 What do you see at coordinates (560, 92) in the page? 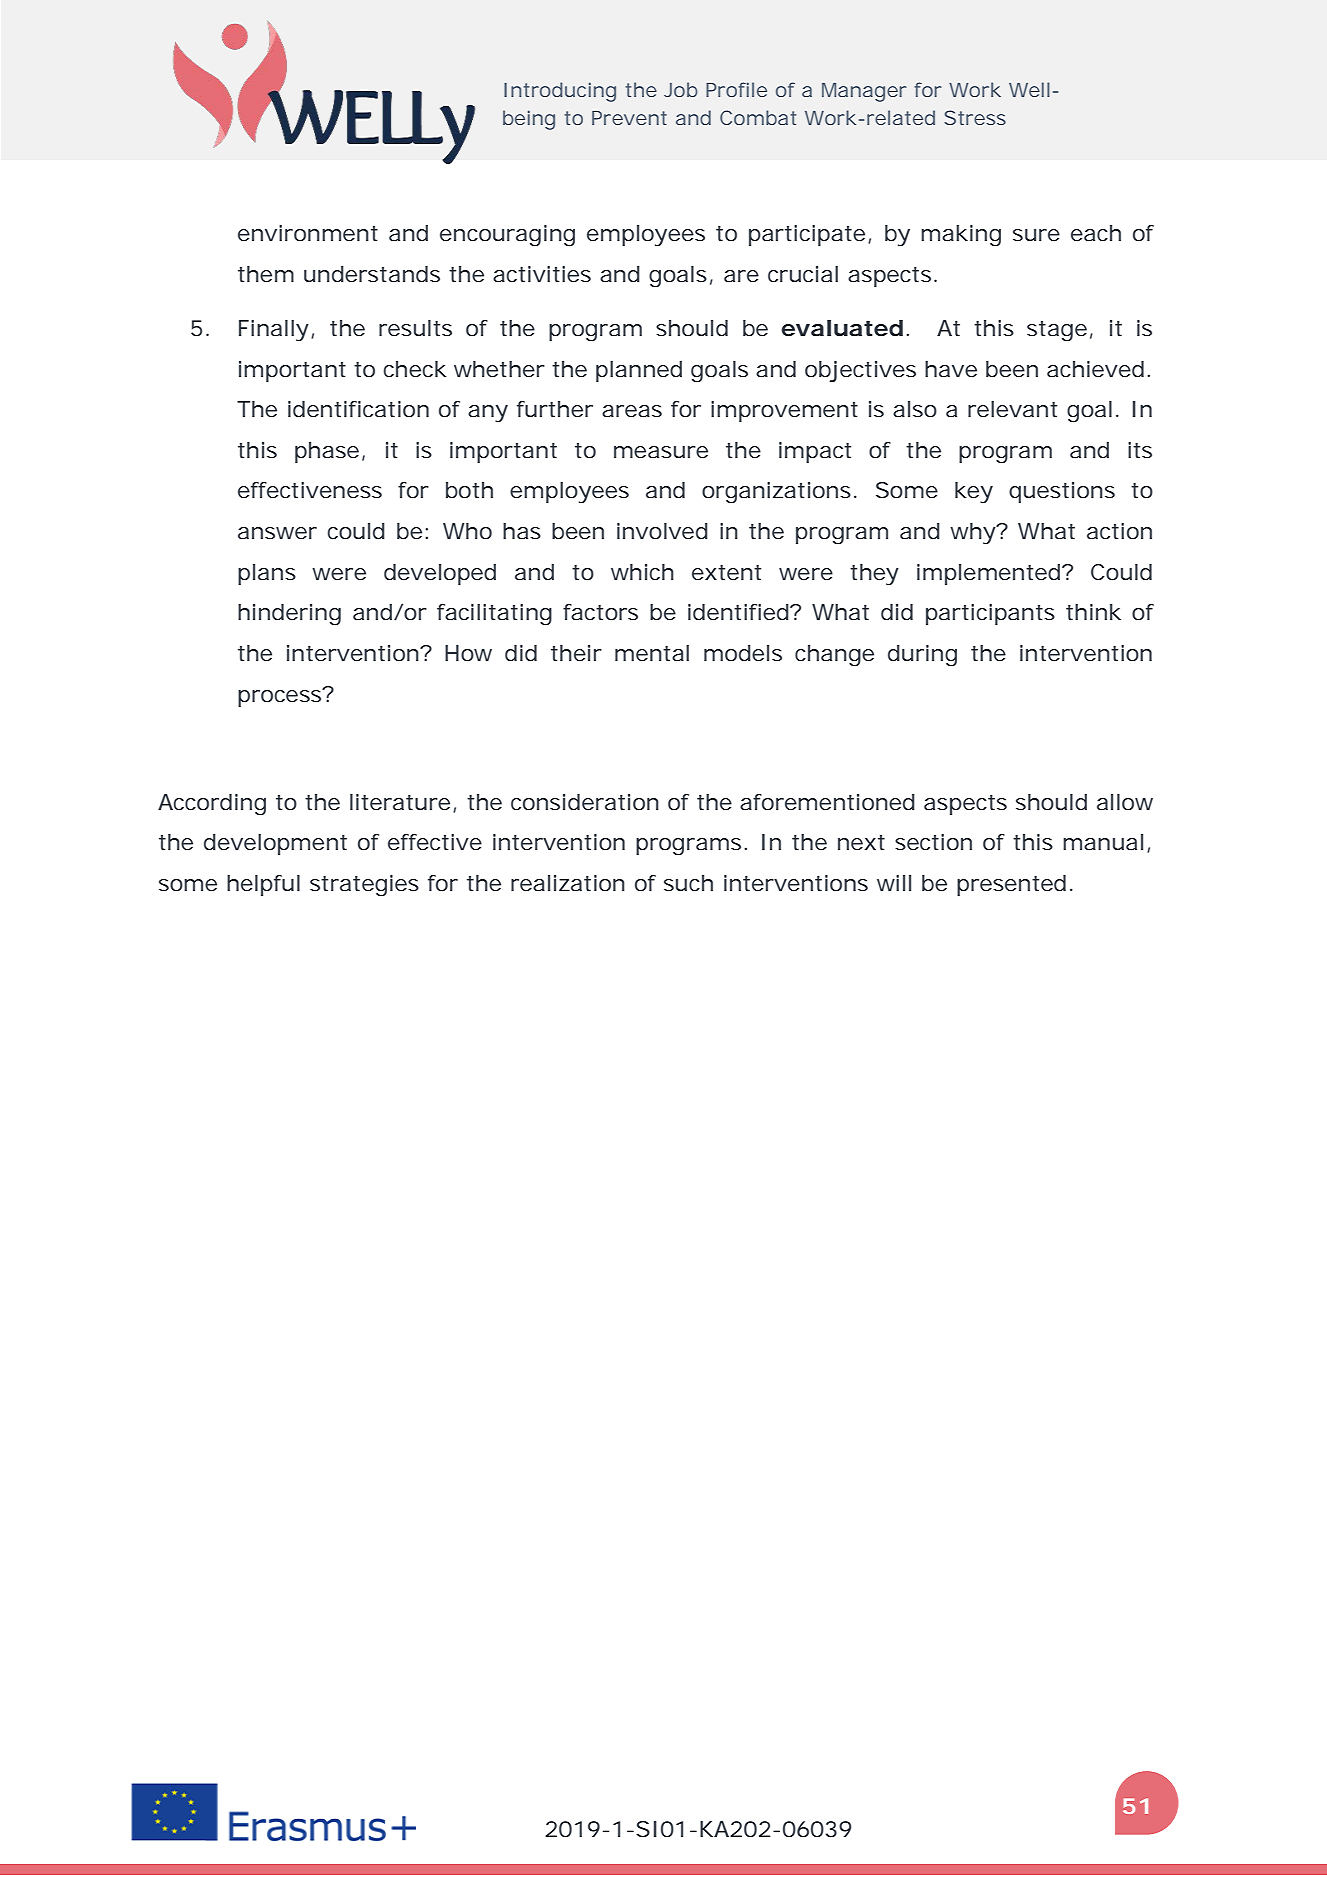
I see `Introducing` at bounding box center [560, 92].
